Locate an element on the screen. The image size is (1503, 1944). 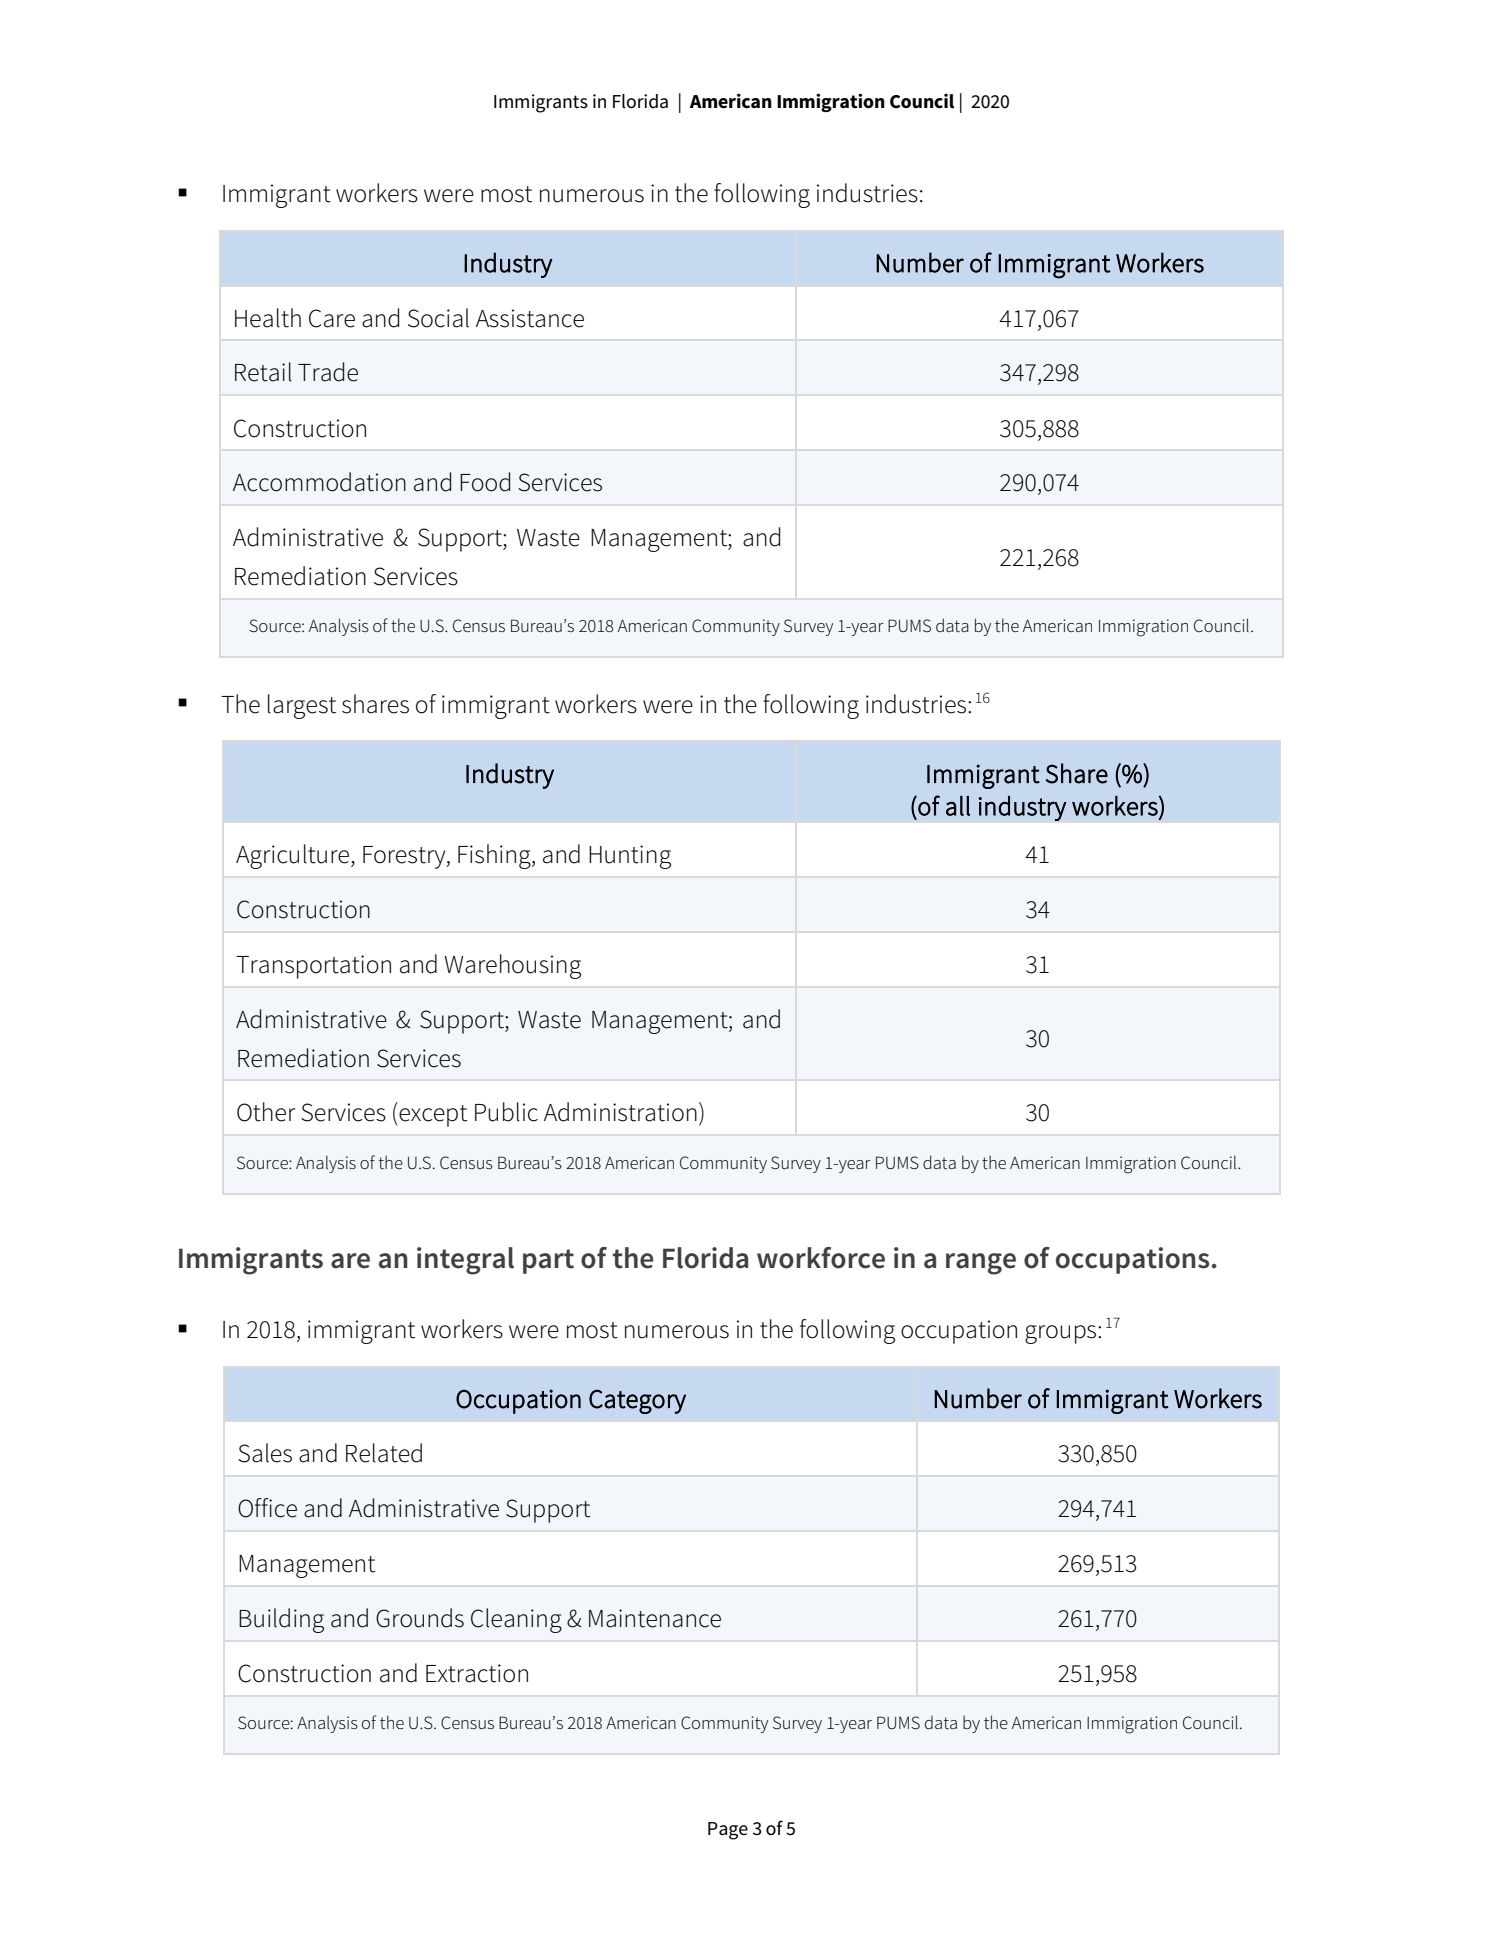
Administration is located at coordinates (620, 1112).
